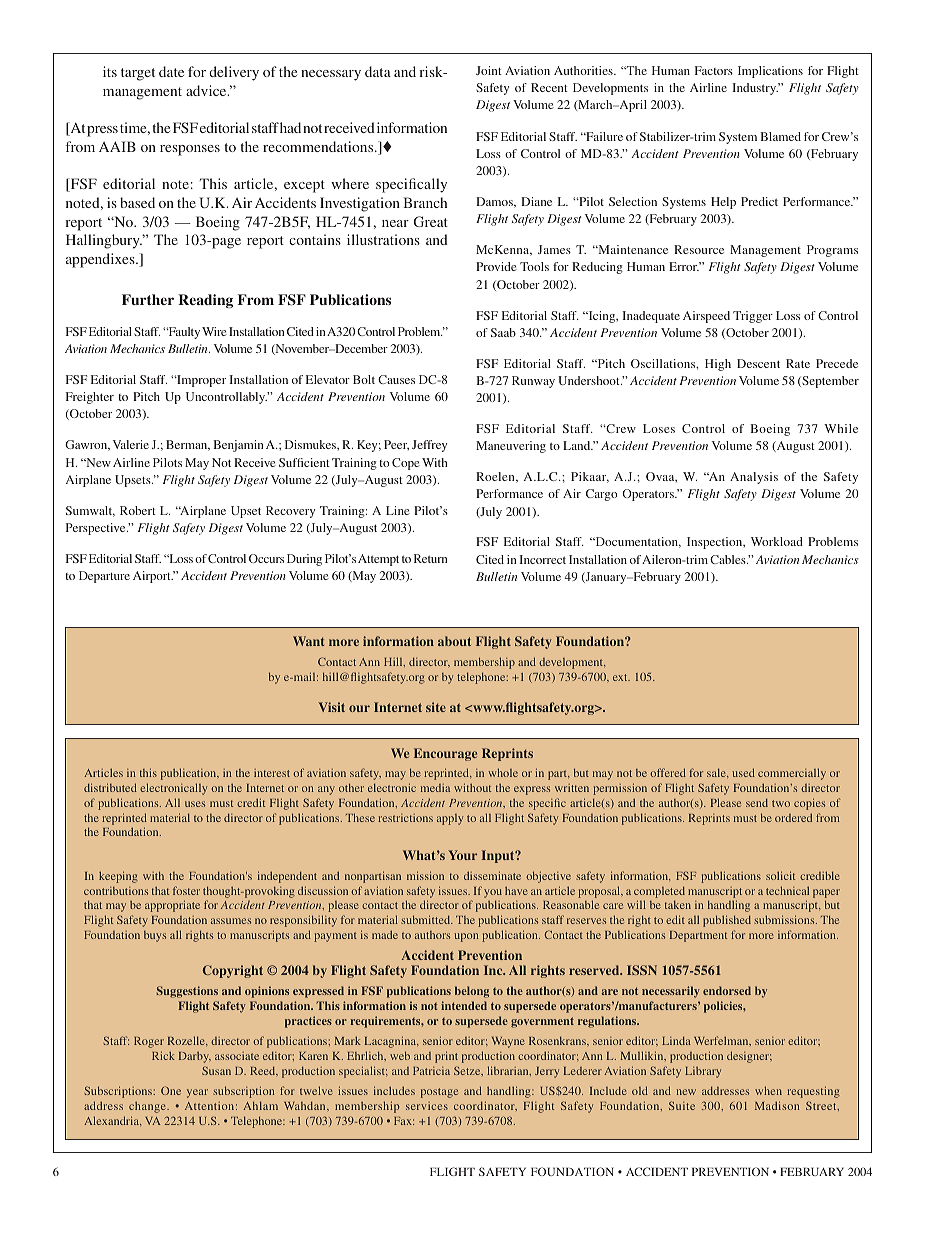 This document has width=952, height=1233. Describe the element at coordinates (197, 1093) in the document. I see `year` at that location.
